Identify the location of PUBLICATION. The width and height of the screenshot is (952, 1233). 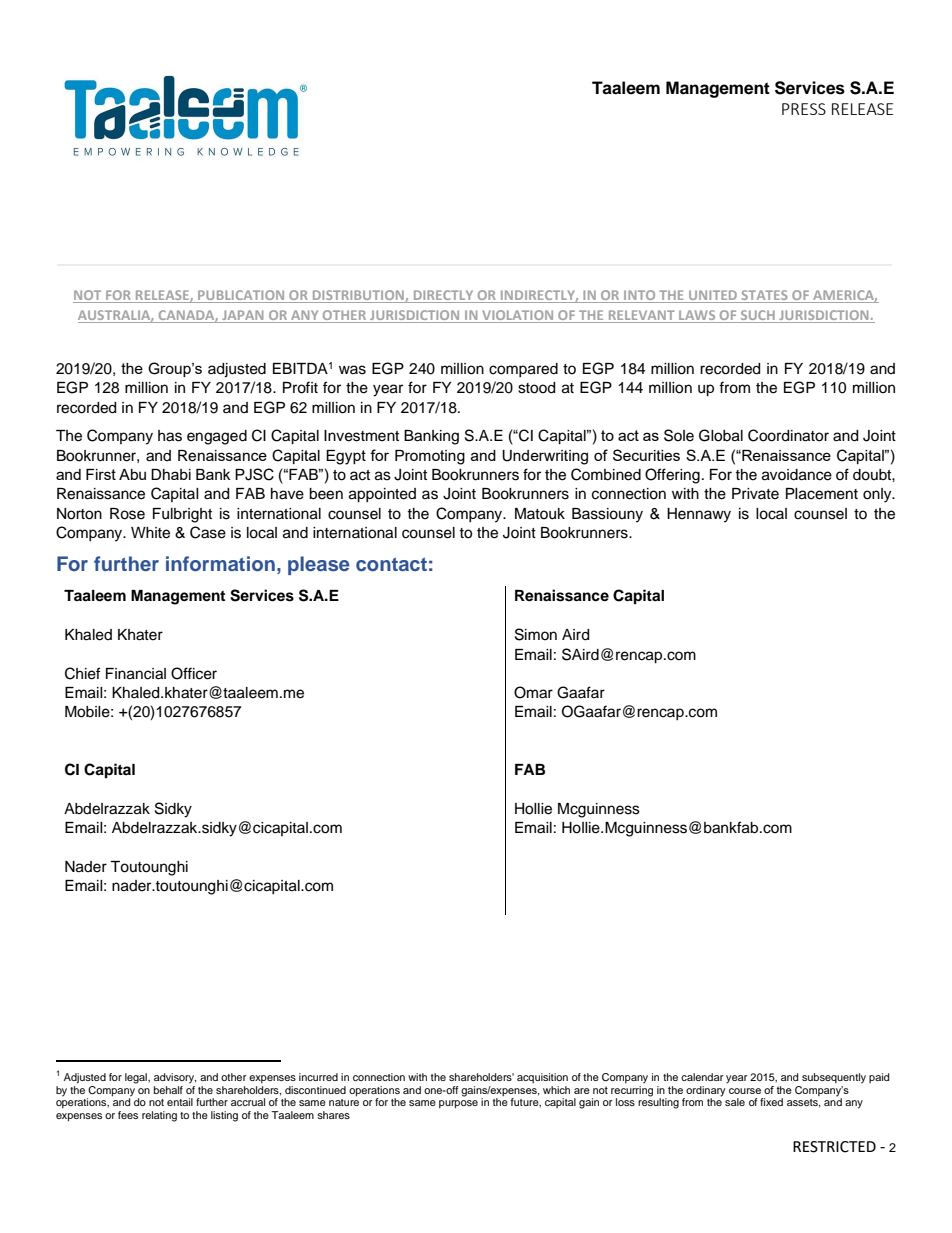
(241, 296).
